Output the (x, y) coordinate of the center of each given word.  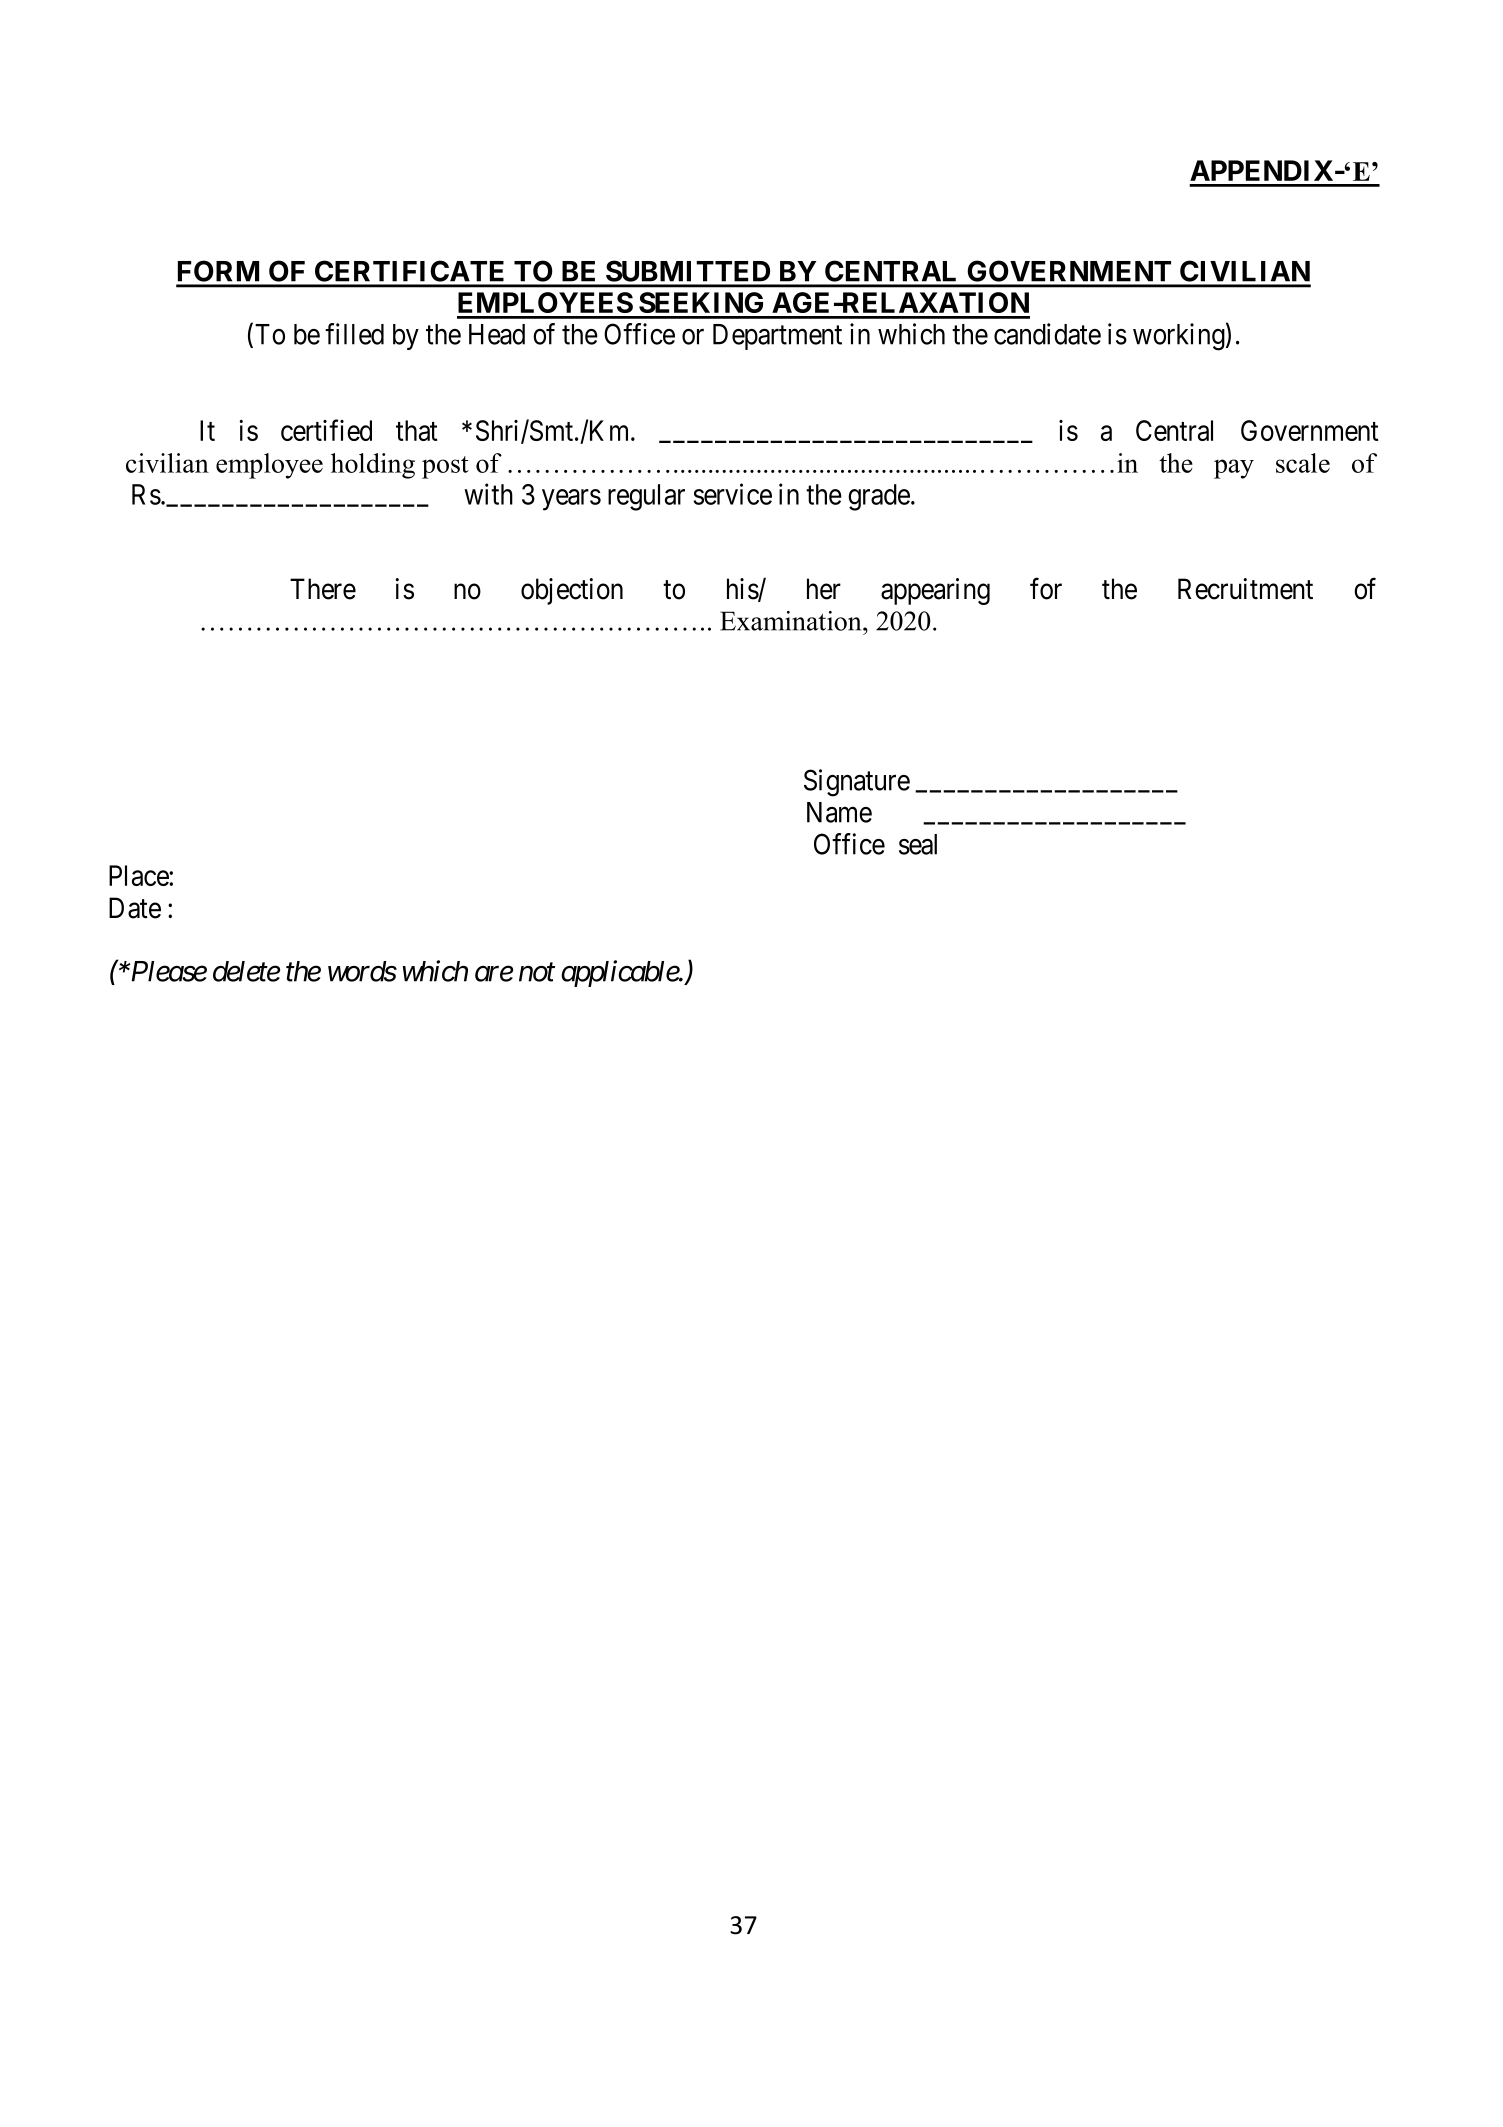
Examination (792, 621)
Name (839, 812)
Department (777, 337)
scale (1303, 463)
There (323, 589)
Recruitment (1245, 589)
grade (879, 497)
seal (918, 844)
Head (497, 334)
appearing (935, 591)
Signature (857, 783)
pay (1234, 469)
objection (572, 591)
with (488, 494)
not (537, 973)
